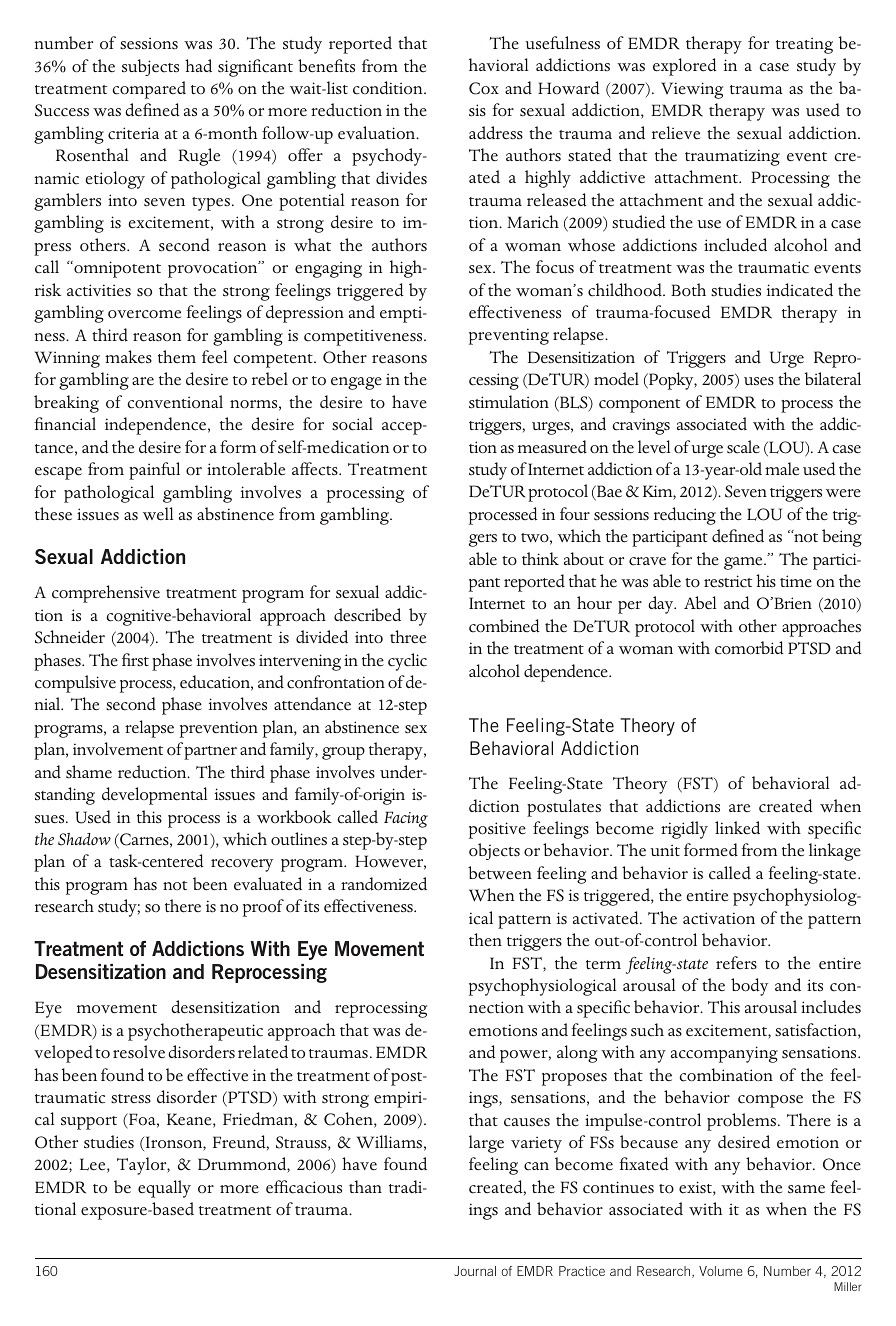 This image has height=1326, width=896. What do you see at coordinates (749, 648) in the image?
I see `comorbid` at bounding box center [749, 648].
